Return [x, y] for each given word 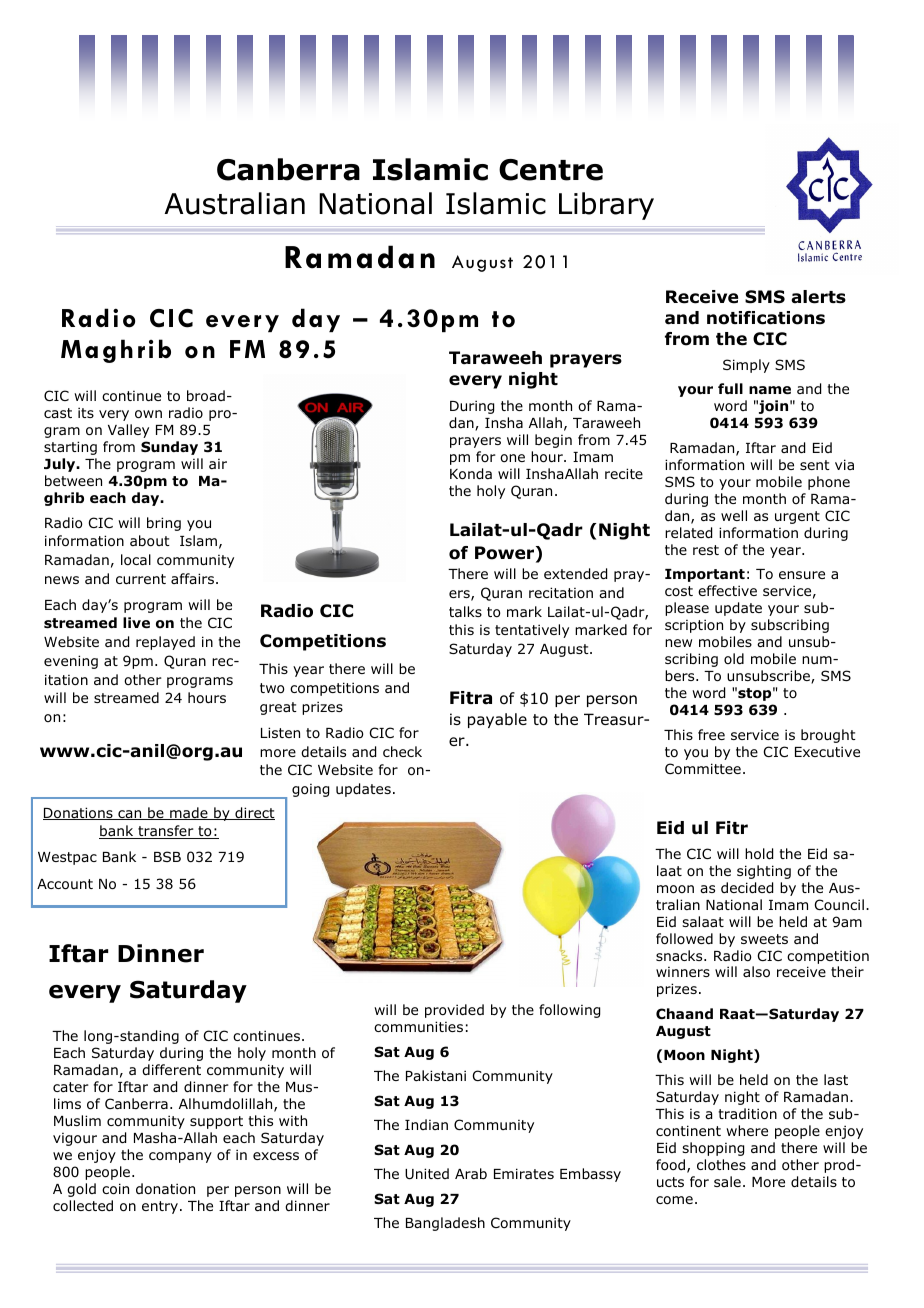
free [711, 734]
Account [65, 884]
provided [454, 1011]
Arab [471, 1173]
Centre [551, 170]
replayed [165, 643]
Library [606, 206]
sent [815, 465]
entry [160, 1207]
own [148, 414]
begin [553, 441]
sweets [764, 939]
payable [497, 720]
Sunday [169, 448]
